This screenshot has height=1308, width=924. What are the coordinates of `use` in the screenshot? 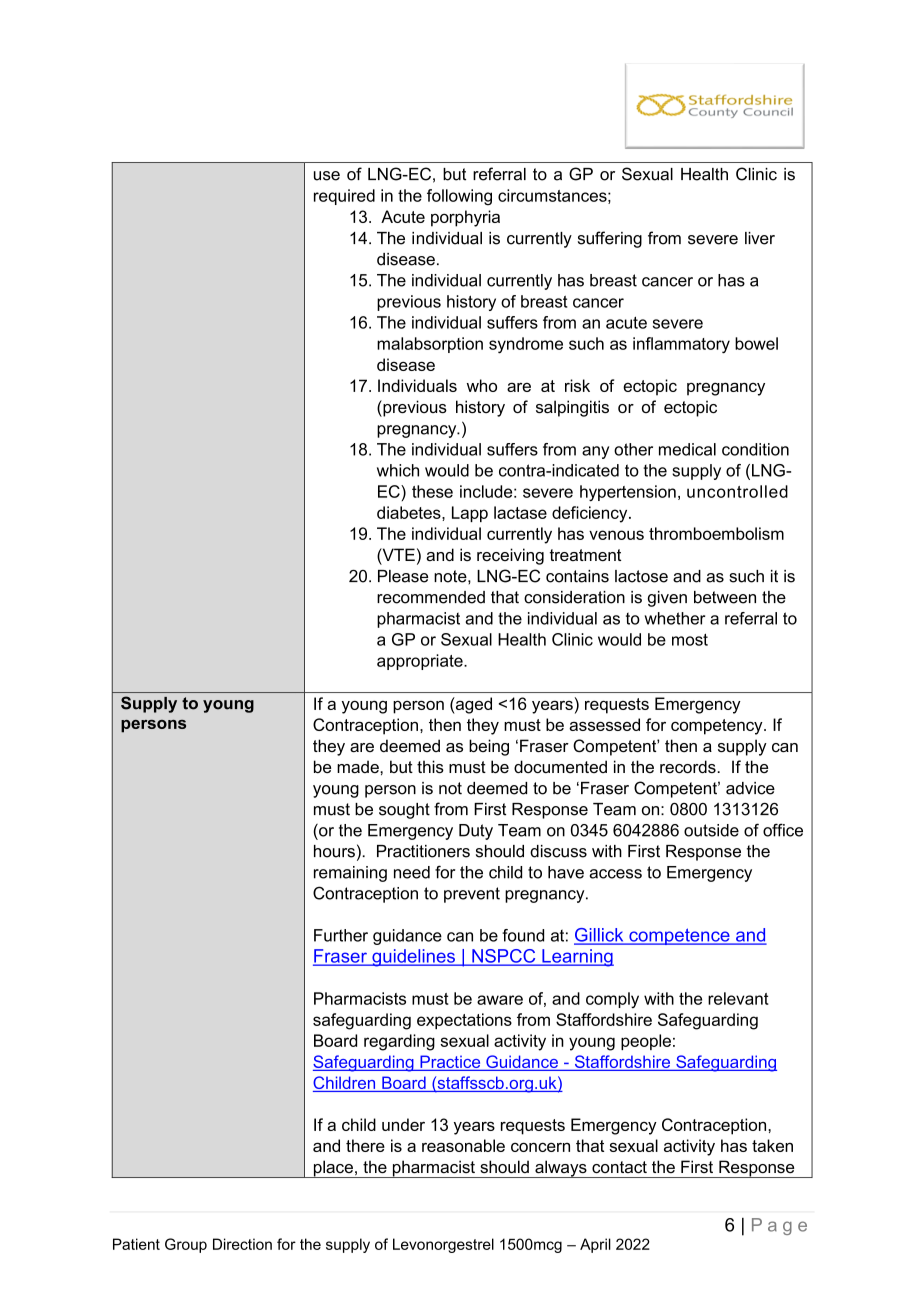 It's located at (327, 176).
